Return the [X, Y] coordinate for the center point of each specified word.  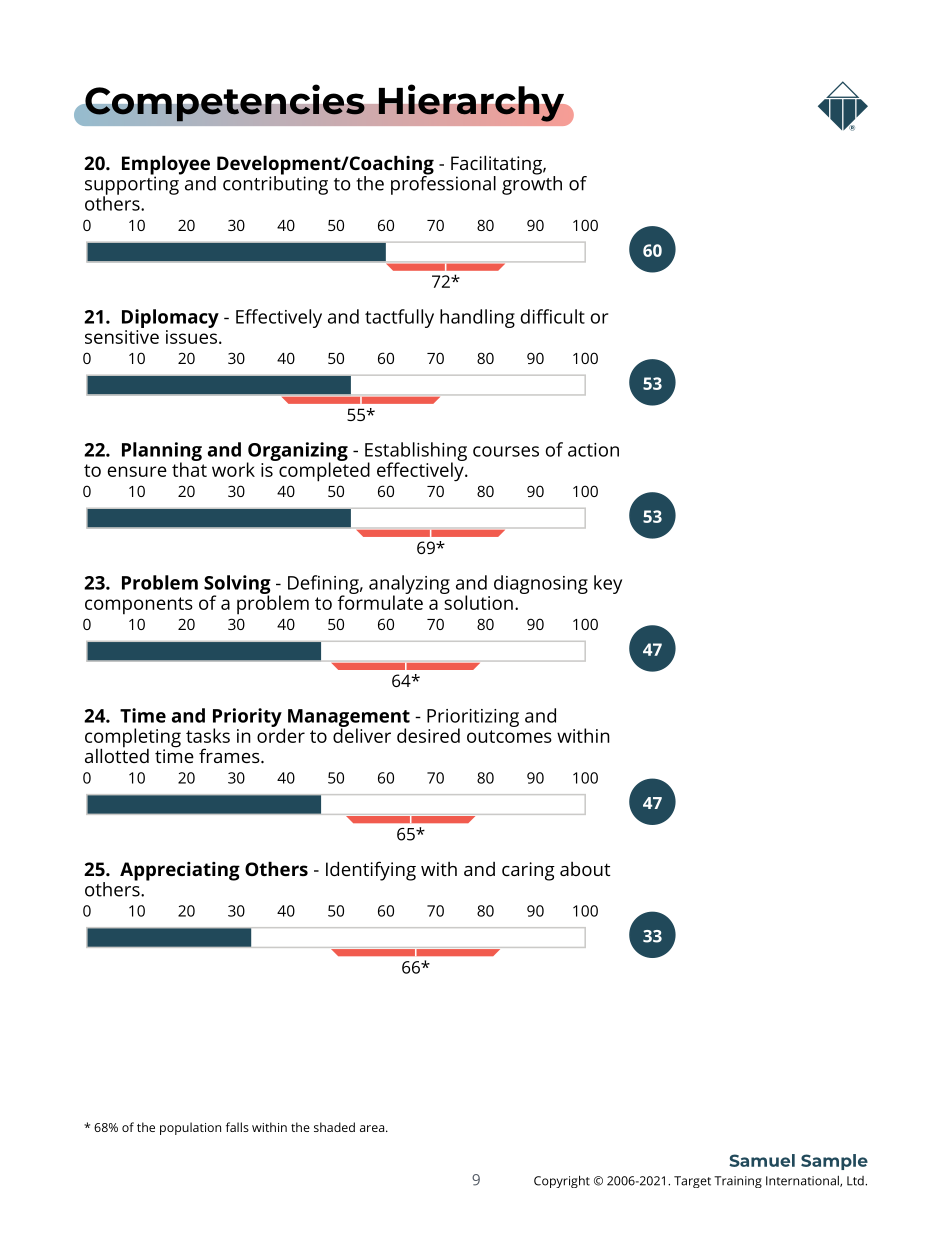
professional [443, 184]
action [593, 450]
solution [477, 601]
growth [532, 184]
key [608, 584]
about [585, 869]
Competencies [225, 103]
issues [191, 335]
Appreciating [180, 871]
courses [506, 451]
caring [528, 871]
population [190, 1128]
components [139, 606]
